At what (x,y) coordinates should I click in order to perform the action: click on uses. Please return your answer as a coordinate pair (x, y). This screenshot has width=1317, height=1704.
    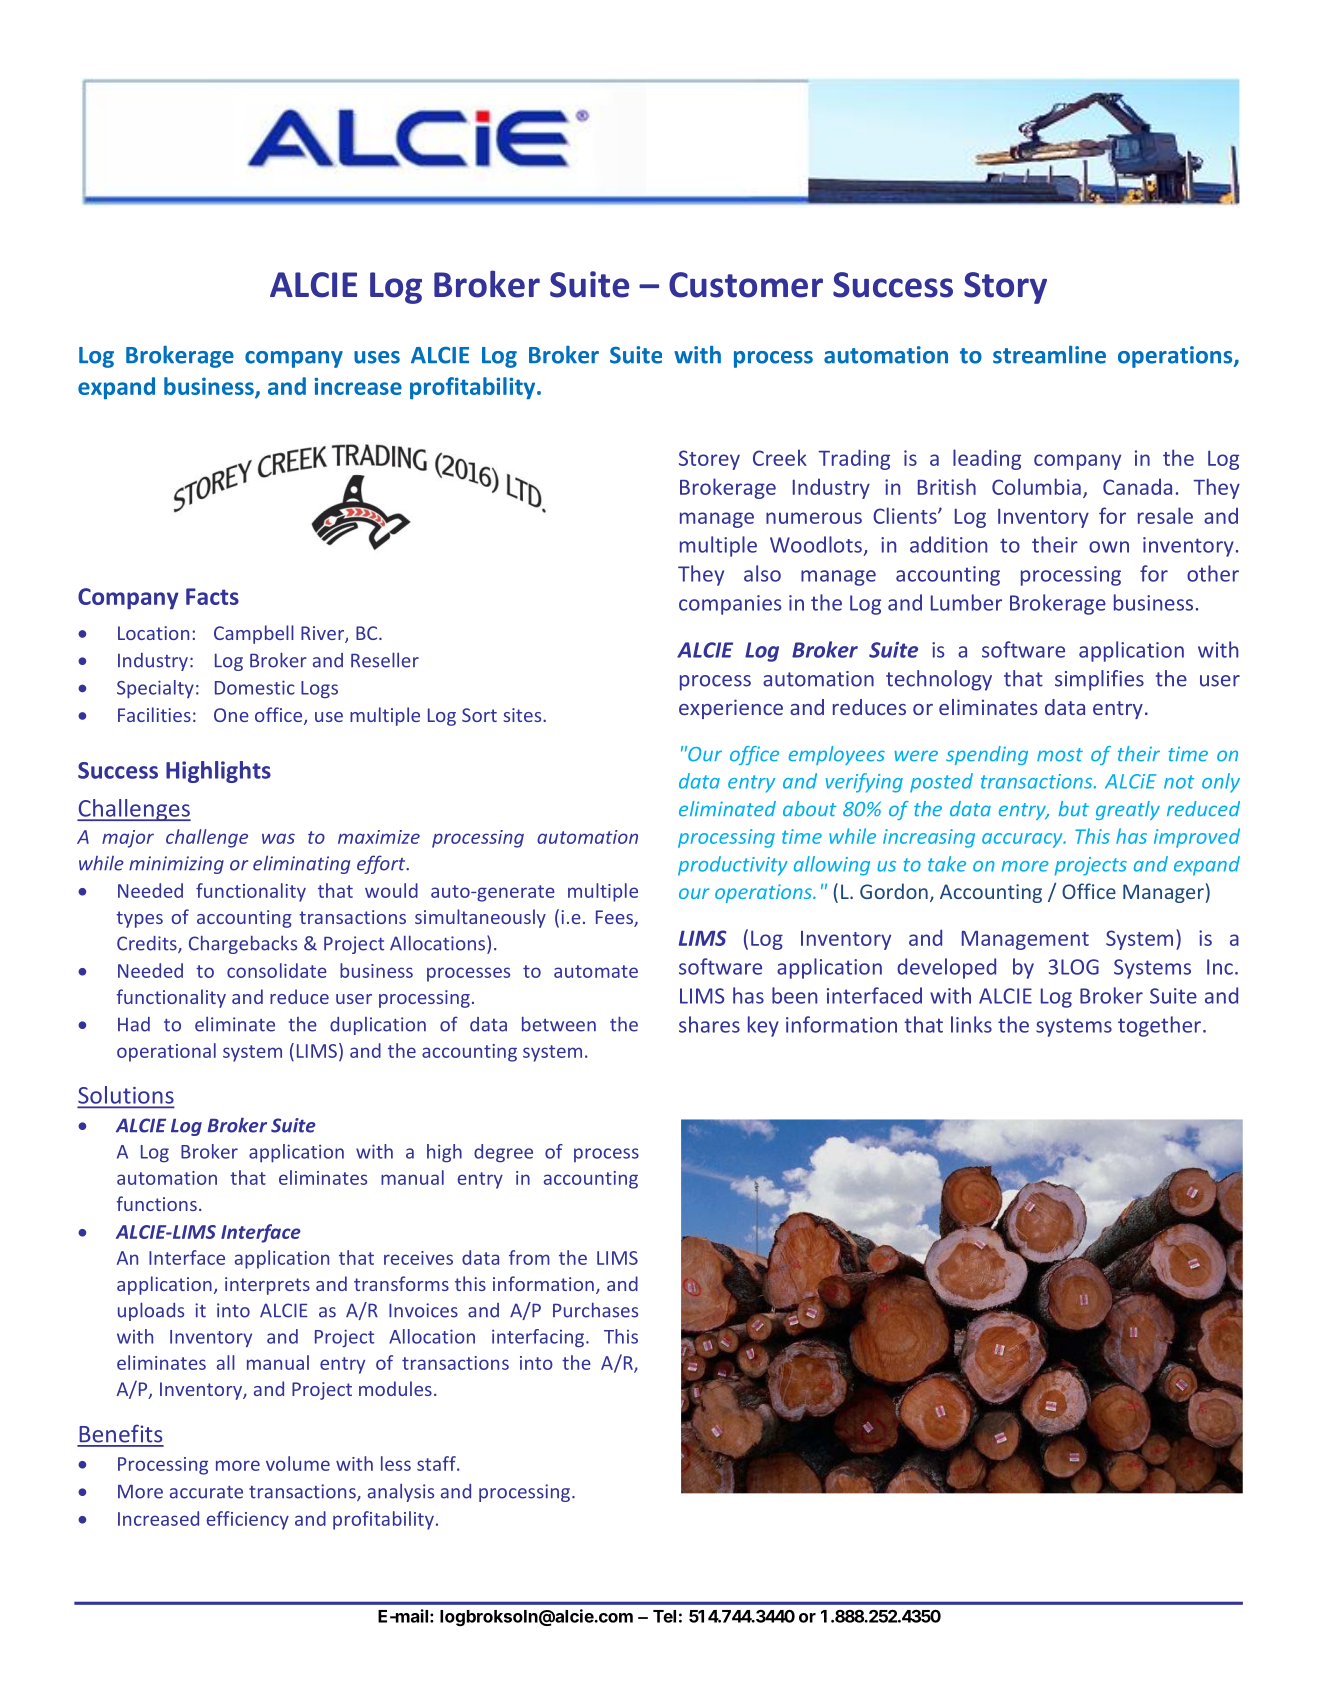
    Looking at the image, I should click on (377, 357).
